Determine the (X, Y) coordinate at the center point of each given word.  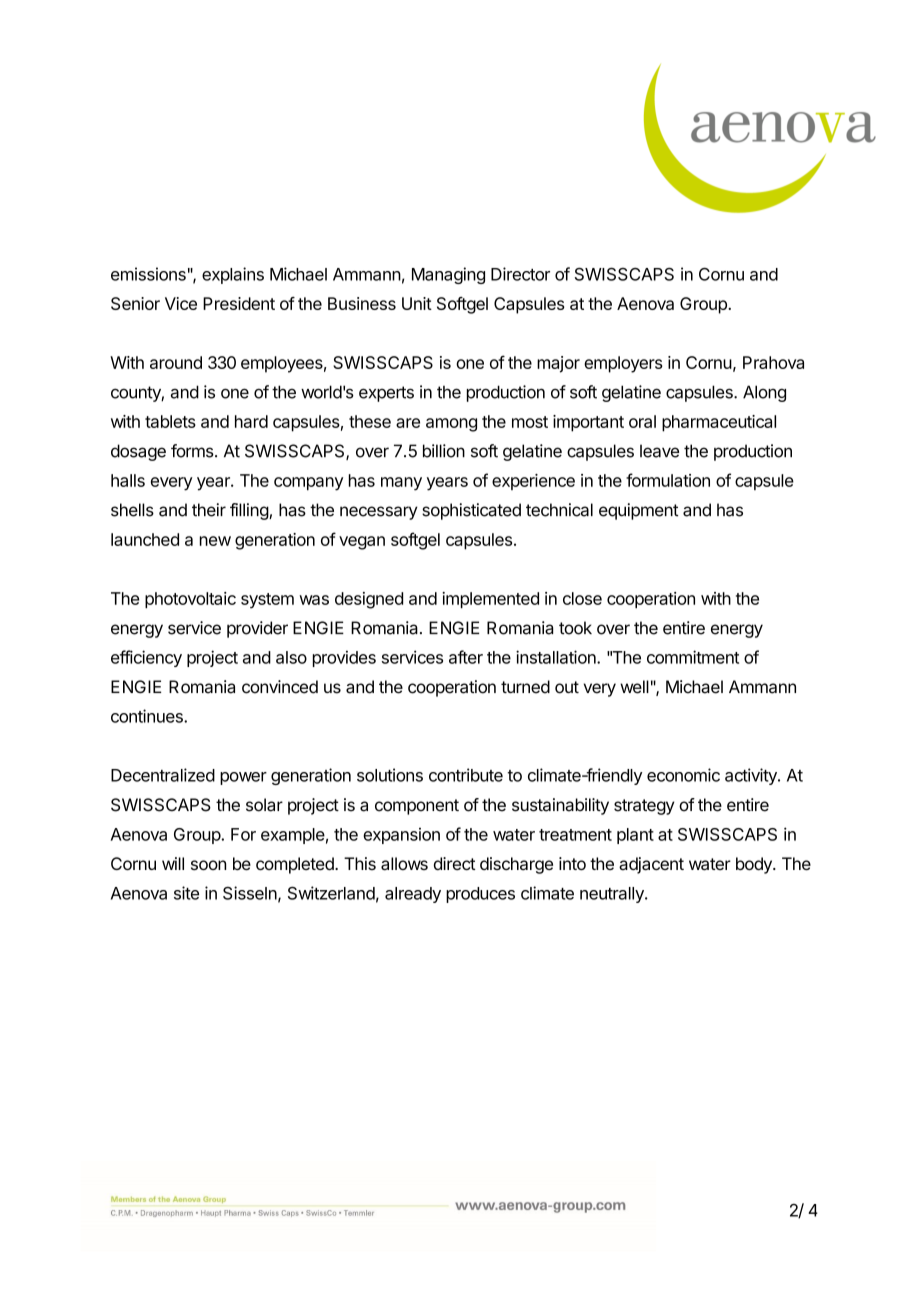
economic (683, 775)
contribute (466, 775)
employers (623, 364)
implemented (490, 600)
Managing (448, 275)
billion (444, 451)
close (582, 598)
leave (659, 451)
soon (208, 865)
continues (148, 716)
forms (192, 451)
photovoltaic (190, 600)
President (239, 303)
